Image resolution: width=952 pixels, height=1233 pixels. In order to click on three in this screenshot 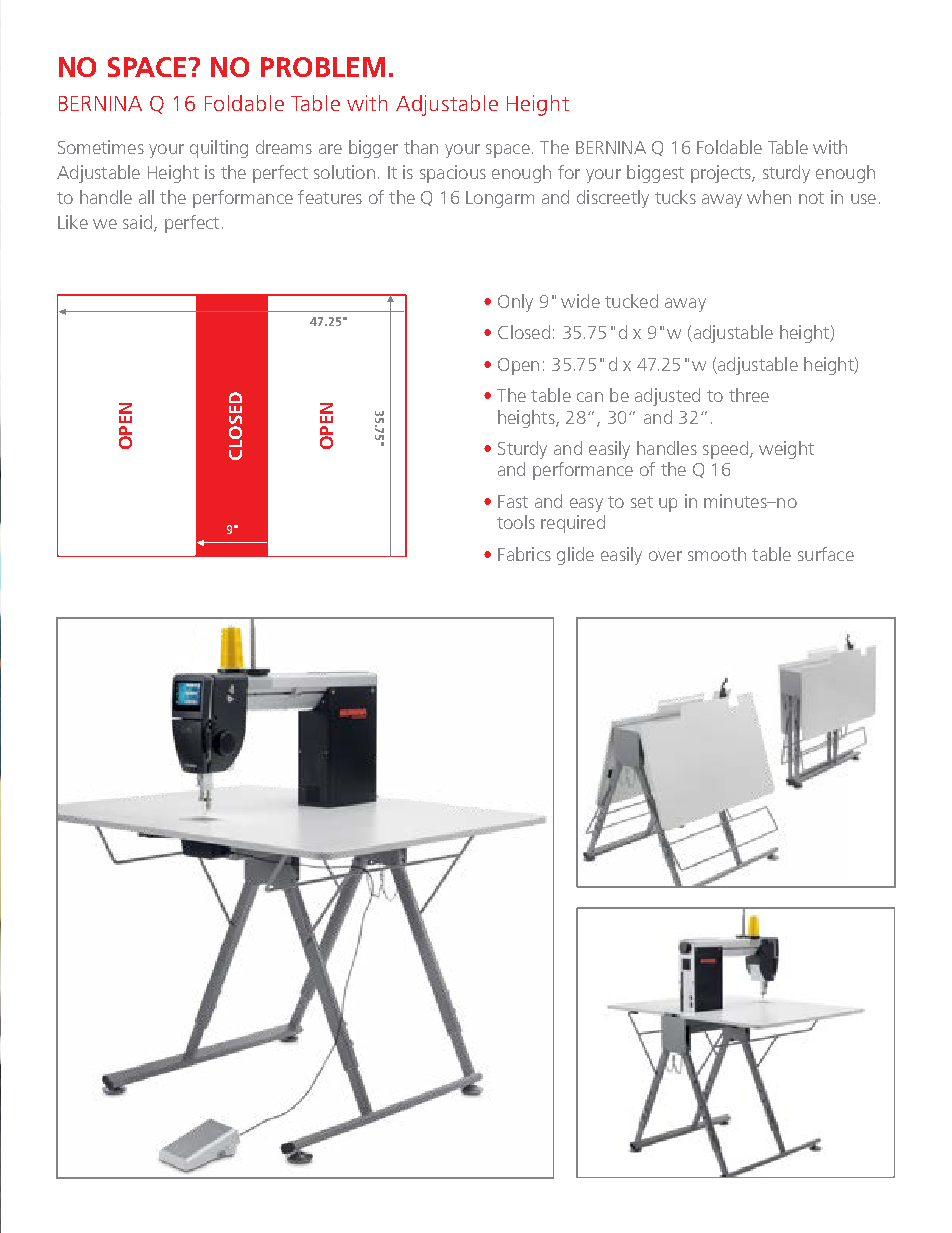, I will do `click(749, 395)`.
